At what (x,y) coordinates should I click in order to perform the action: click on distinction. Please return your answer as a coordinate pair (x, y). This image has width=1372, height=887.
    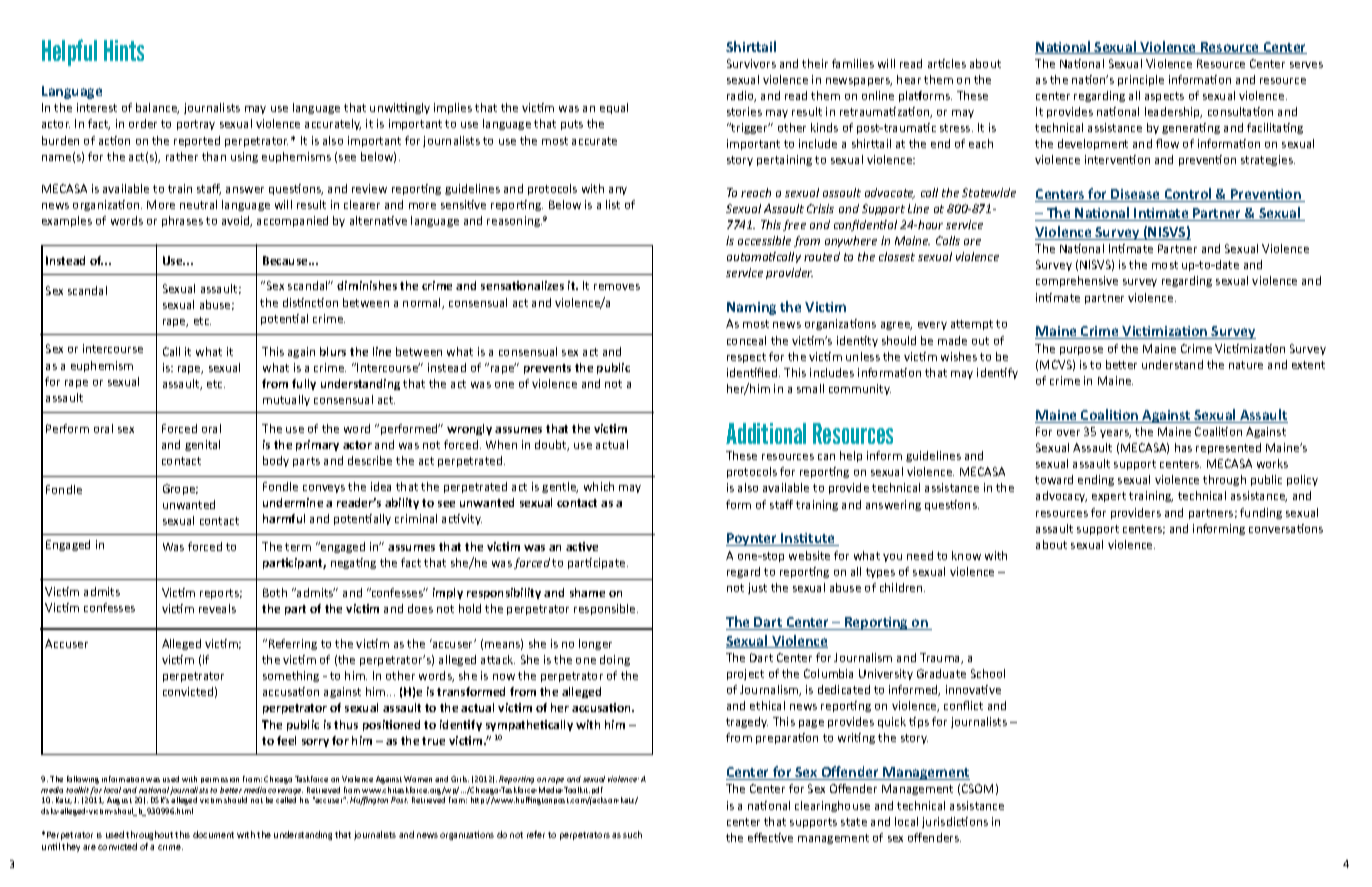
    Looking at the image, I should click on (310, 302).
